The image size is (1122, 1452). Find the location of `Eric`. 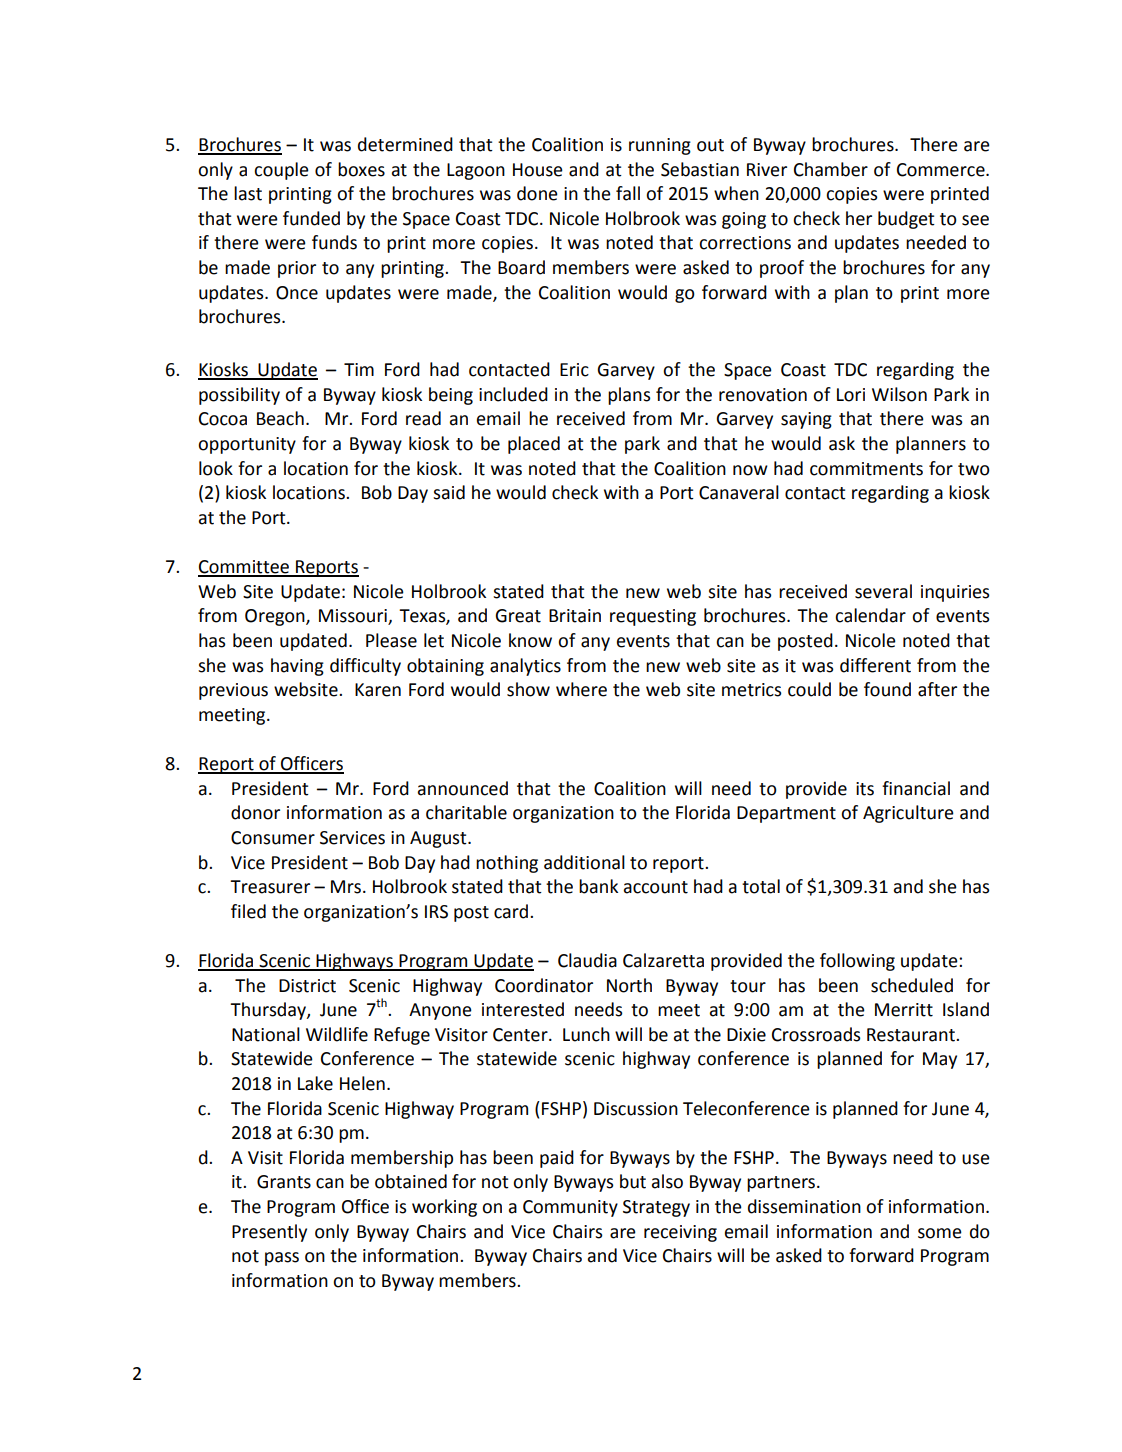

Eric is located at coordinates (574, 370).
